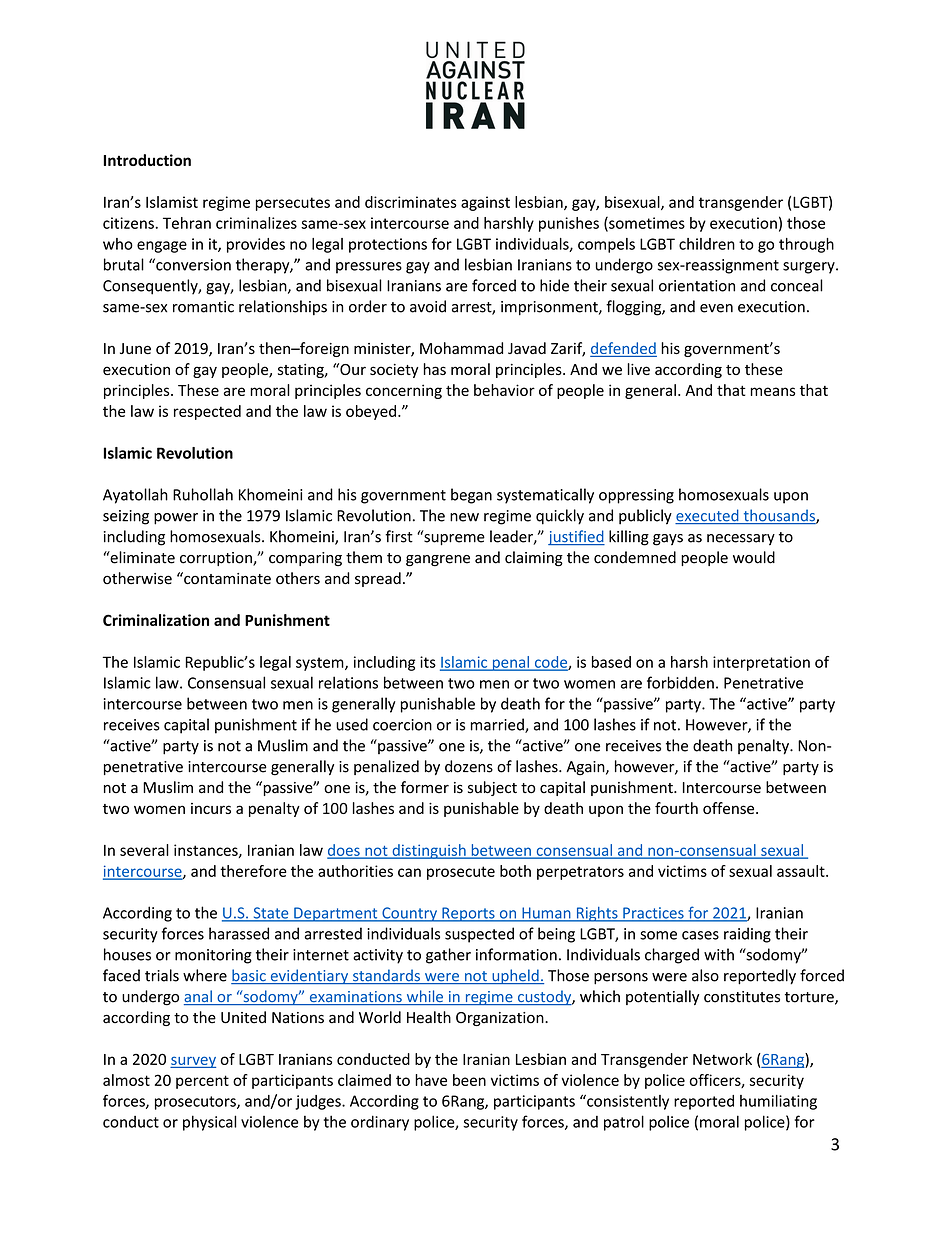  I want to click on executed, so click(708, 516).
